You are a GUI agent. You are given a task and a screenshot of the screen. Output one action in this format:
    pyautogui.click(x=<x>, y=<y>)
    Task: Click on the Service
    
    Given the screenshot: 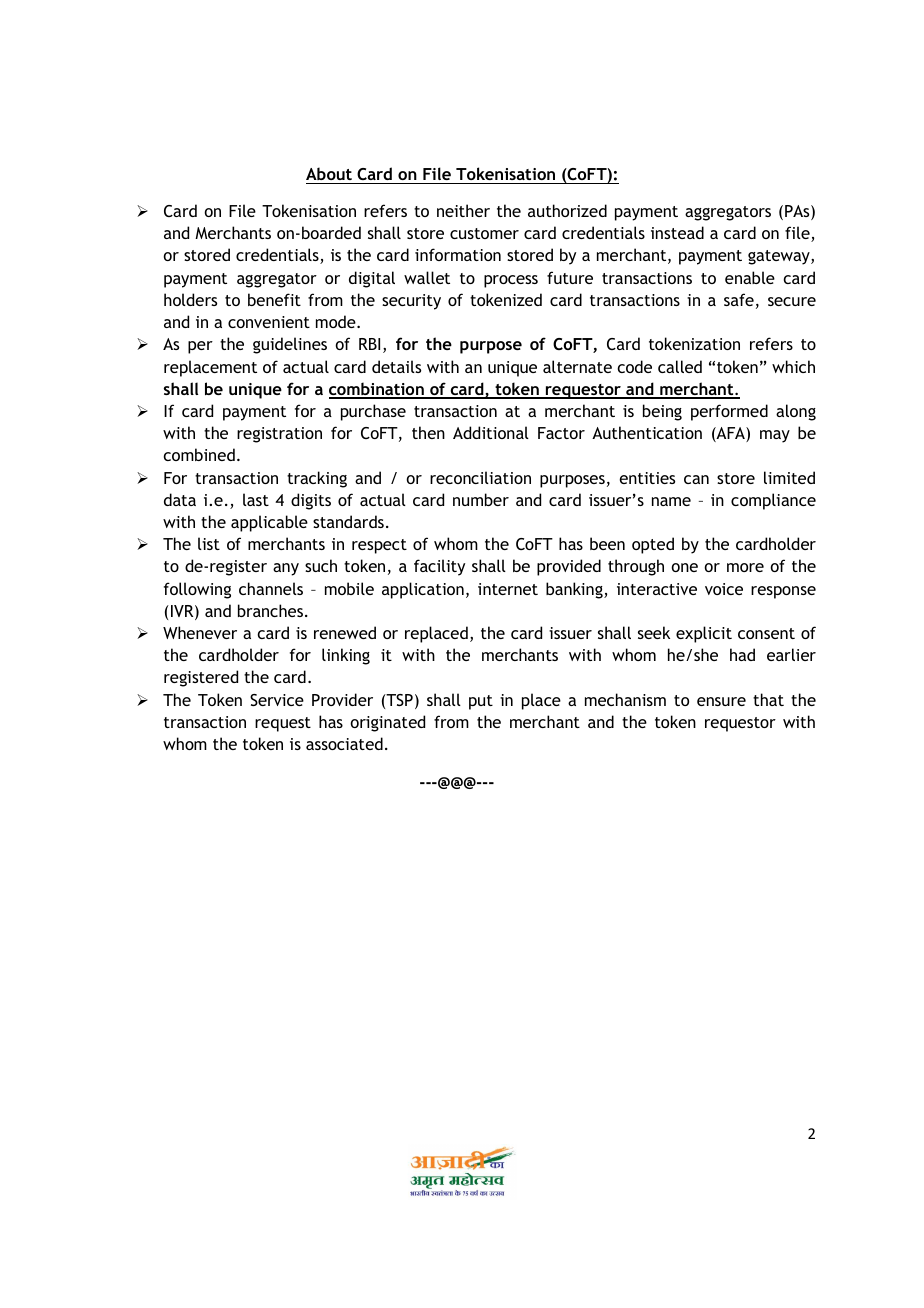 What is the action you would take?
    pyautogui.click(x=277, y=700)
